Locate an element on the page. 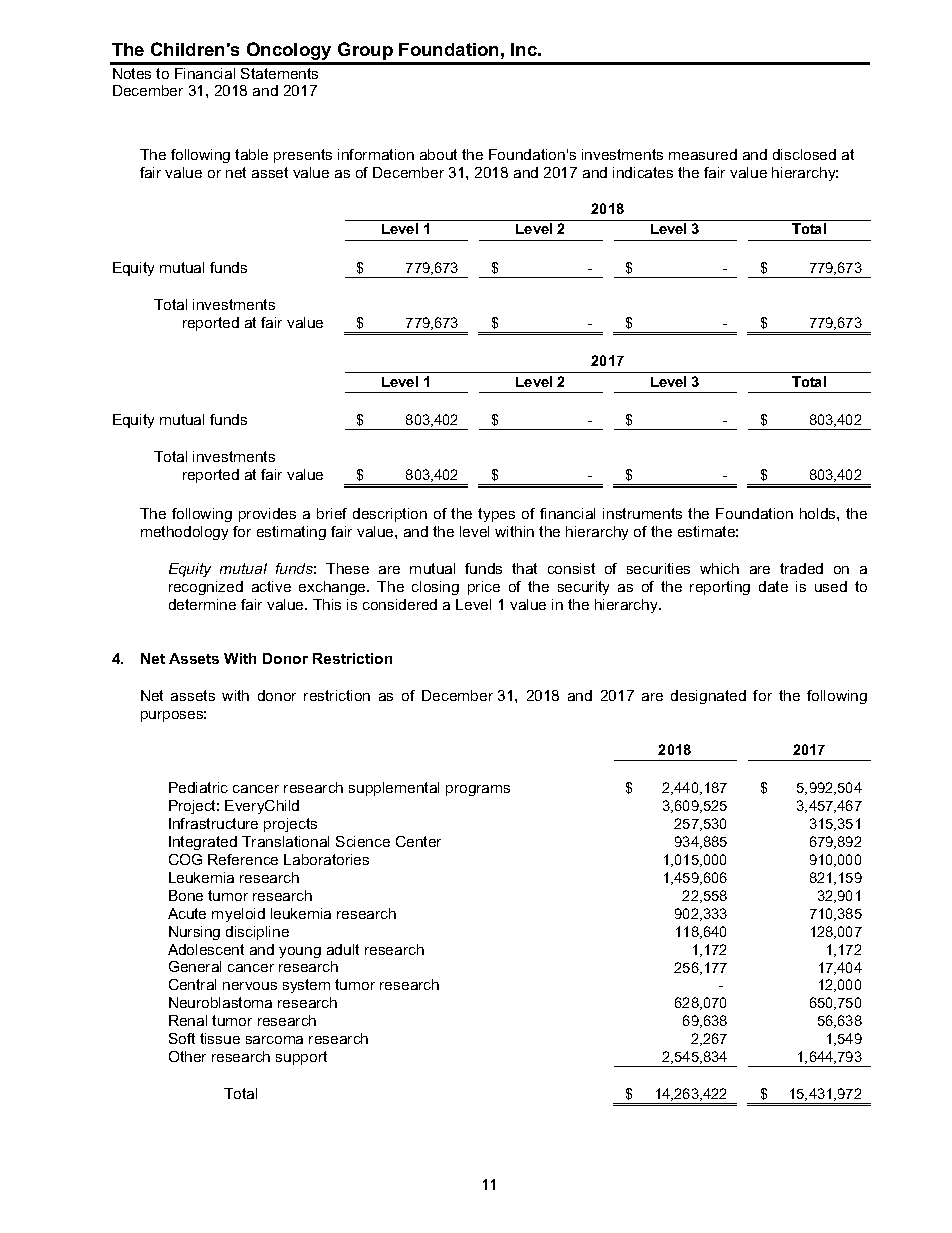  date is located at coordinates (773, 586).
